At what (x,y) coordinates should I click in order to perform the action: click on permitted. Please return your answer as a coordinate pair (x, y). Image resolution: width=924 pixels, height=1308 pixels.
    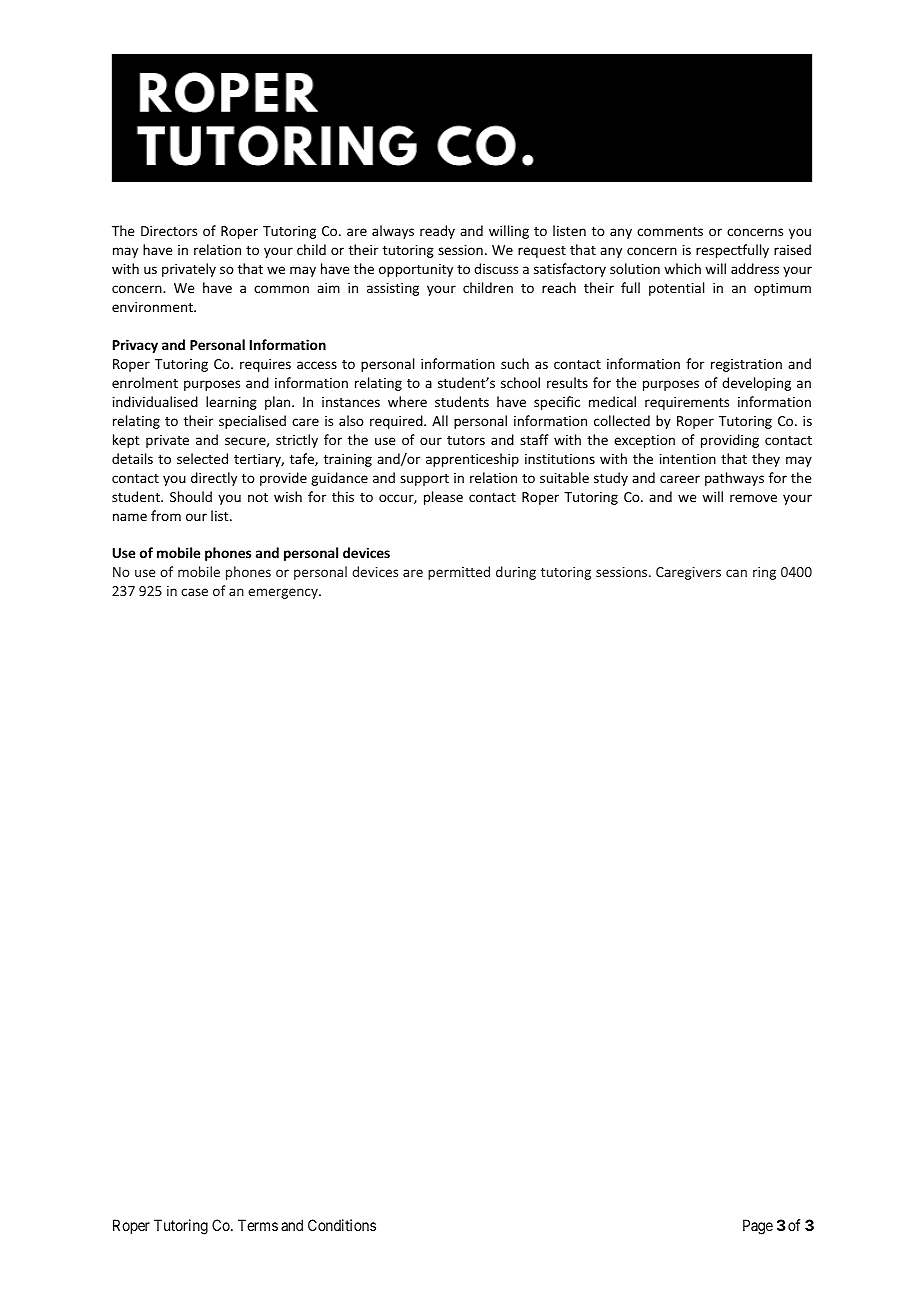
    Looking at the image, I should click on (459, 573).
